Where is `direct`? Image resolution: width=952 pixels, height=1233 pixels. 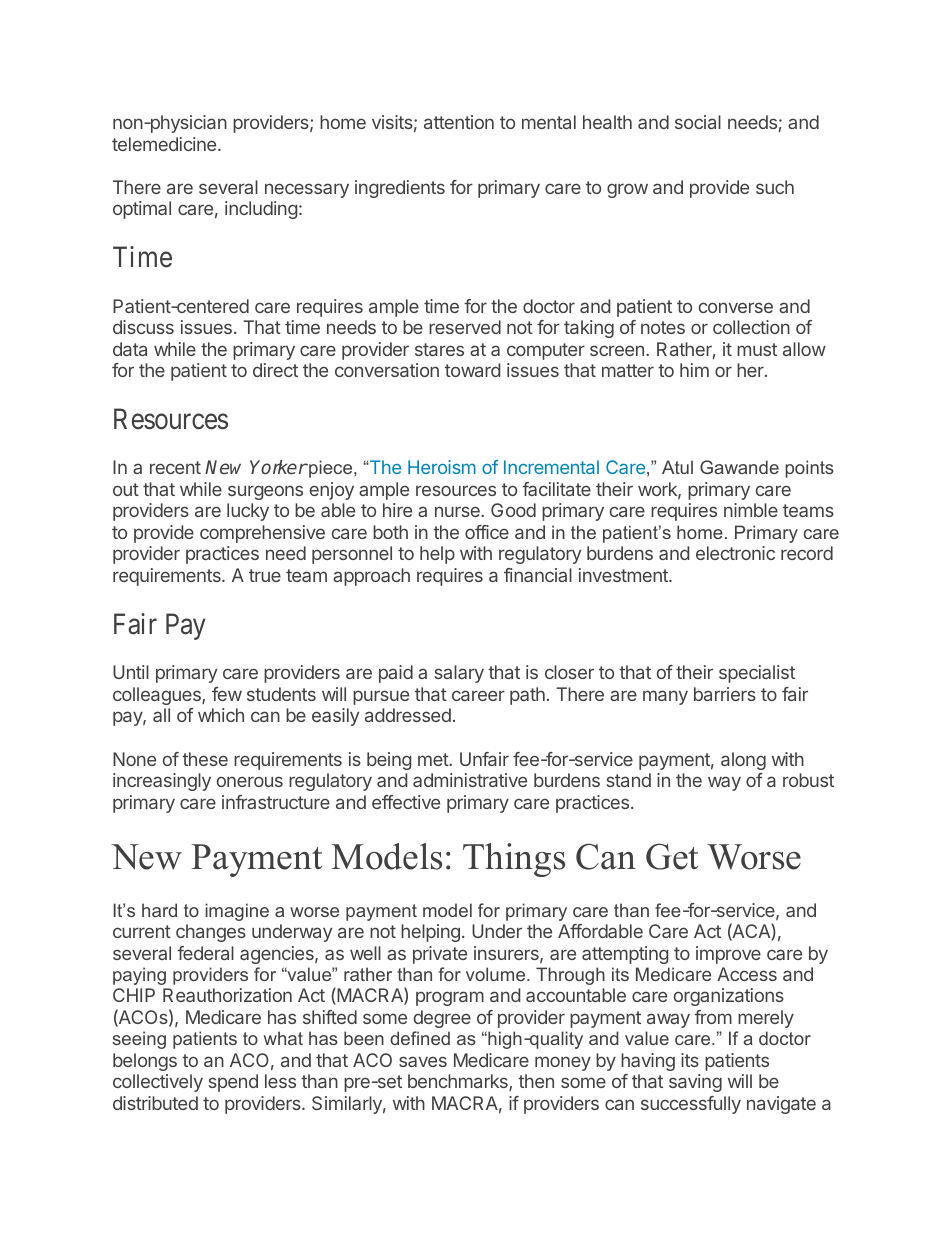
direct is located at coordinates (275, 370).
